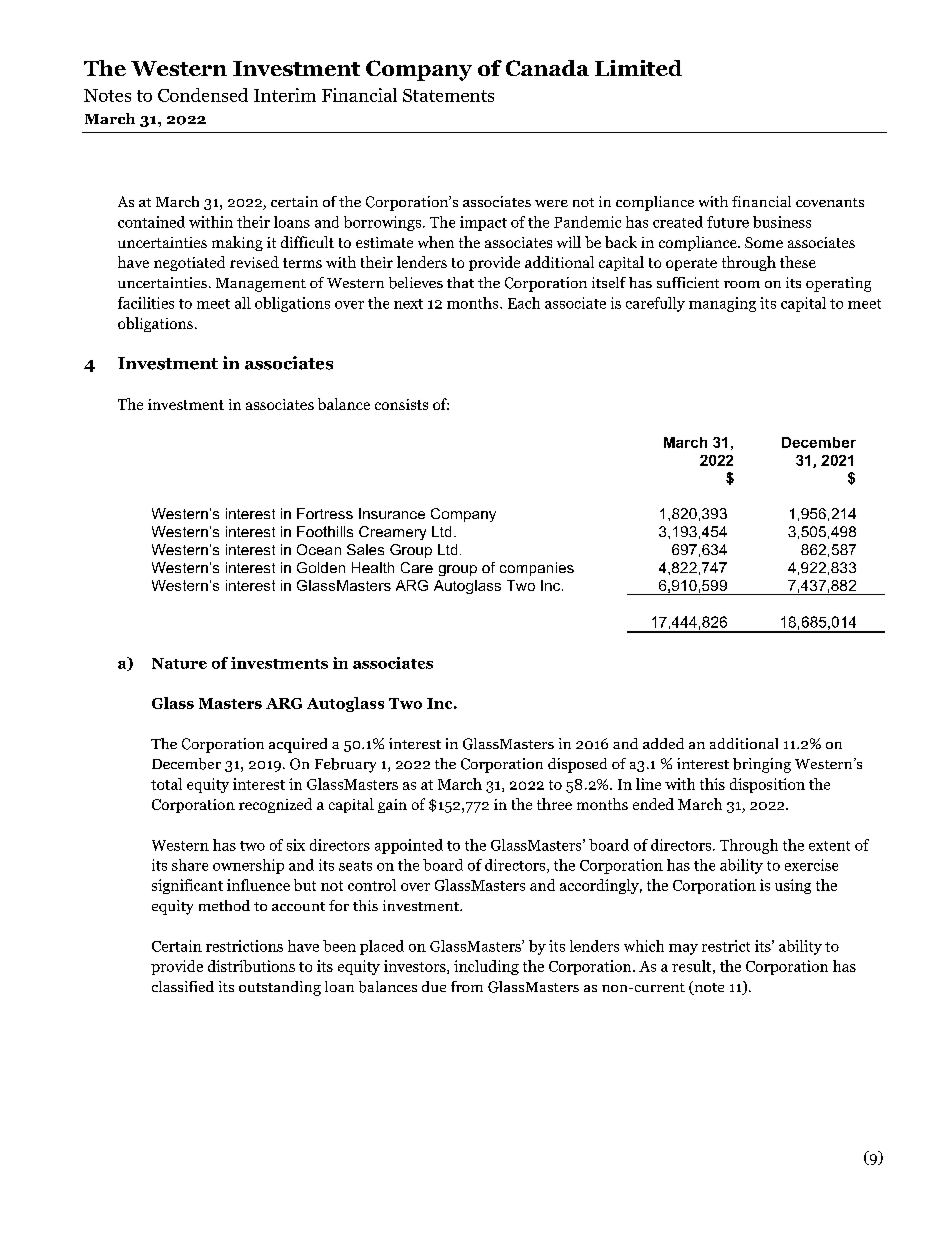 The width and height of the page is (952, 1233). Describe the element at coordinates (203, 95) in the page. I see `Condensed` at that location.
